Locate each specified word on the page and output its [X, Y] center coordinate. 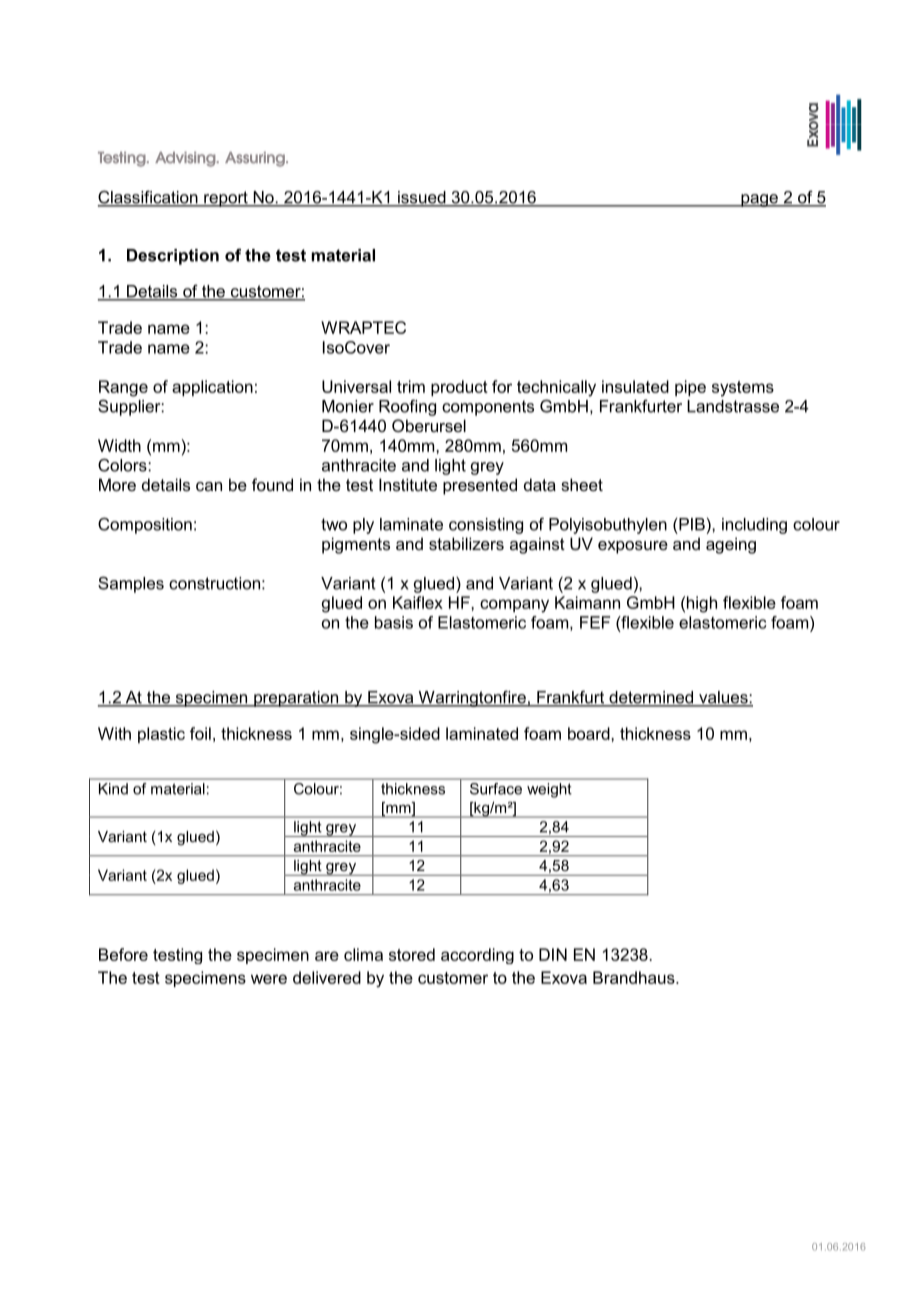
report [226, 199]
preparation [296, 699]
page [759, 200]
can [209, 486]
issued [422, 198]
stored [412, 954]
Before [123, 954]
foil [200, 733]
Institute [408, 484]
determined [651, 698]
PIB [692, 524]
